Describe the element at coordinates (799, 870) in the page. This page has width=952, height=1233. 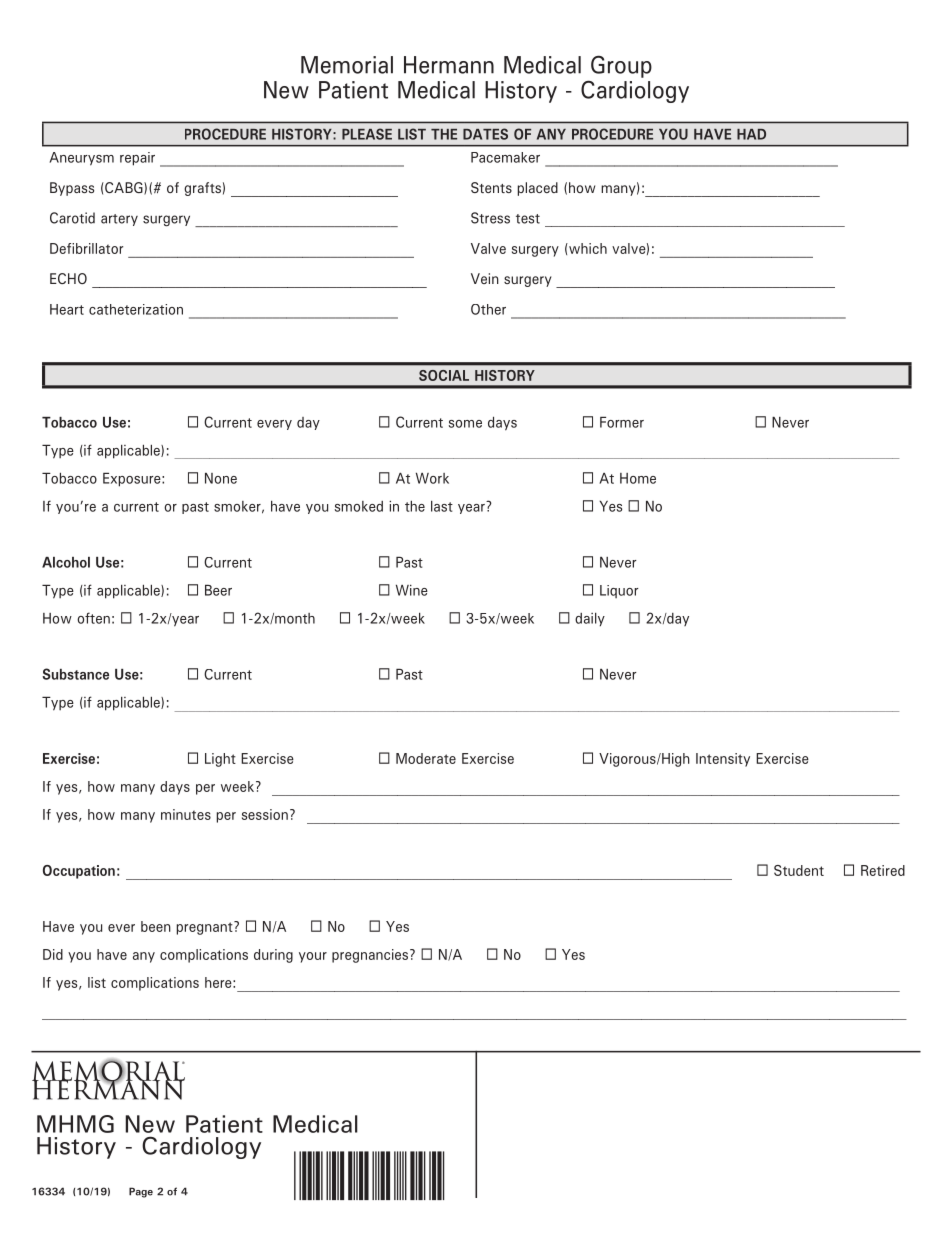
I see `Student` at that location.
